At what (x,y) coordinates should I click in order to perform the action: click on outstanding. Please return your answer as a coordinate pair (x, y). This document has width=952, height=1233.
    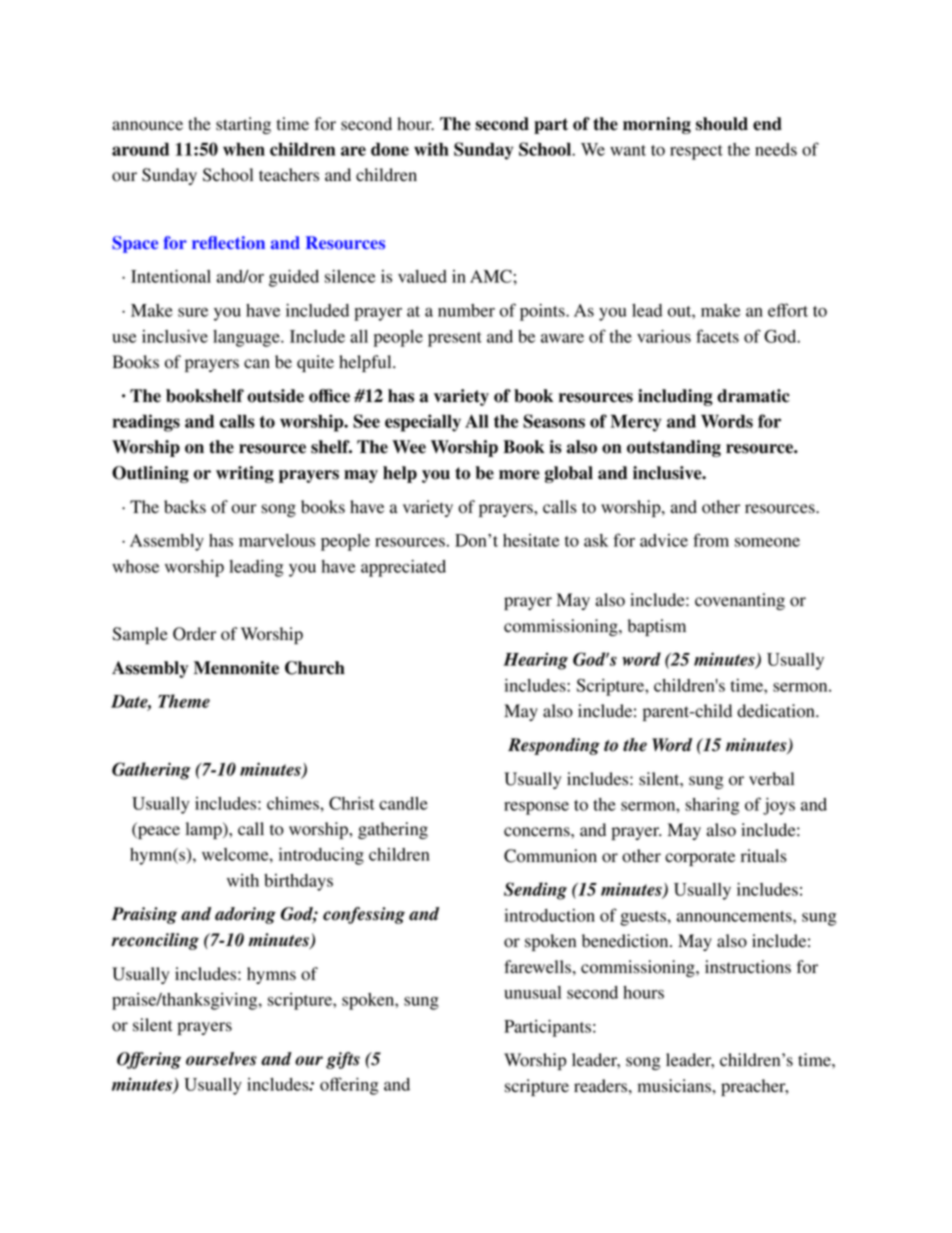
    Looking at the image, I should click on (674, 448).
